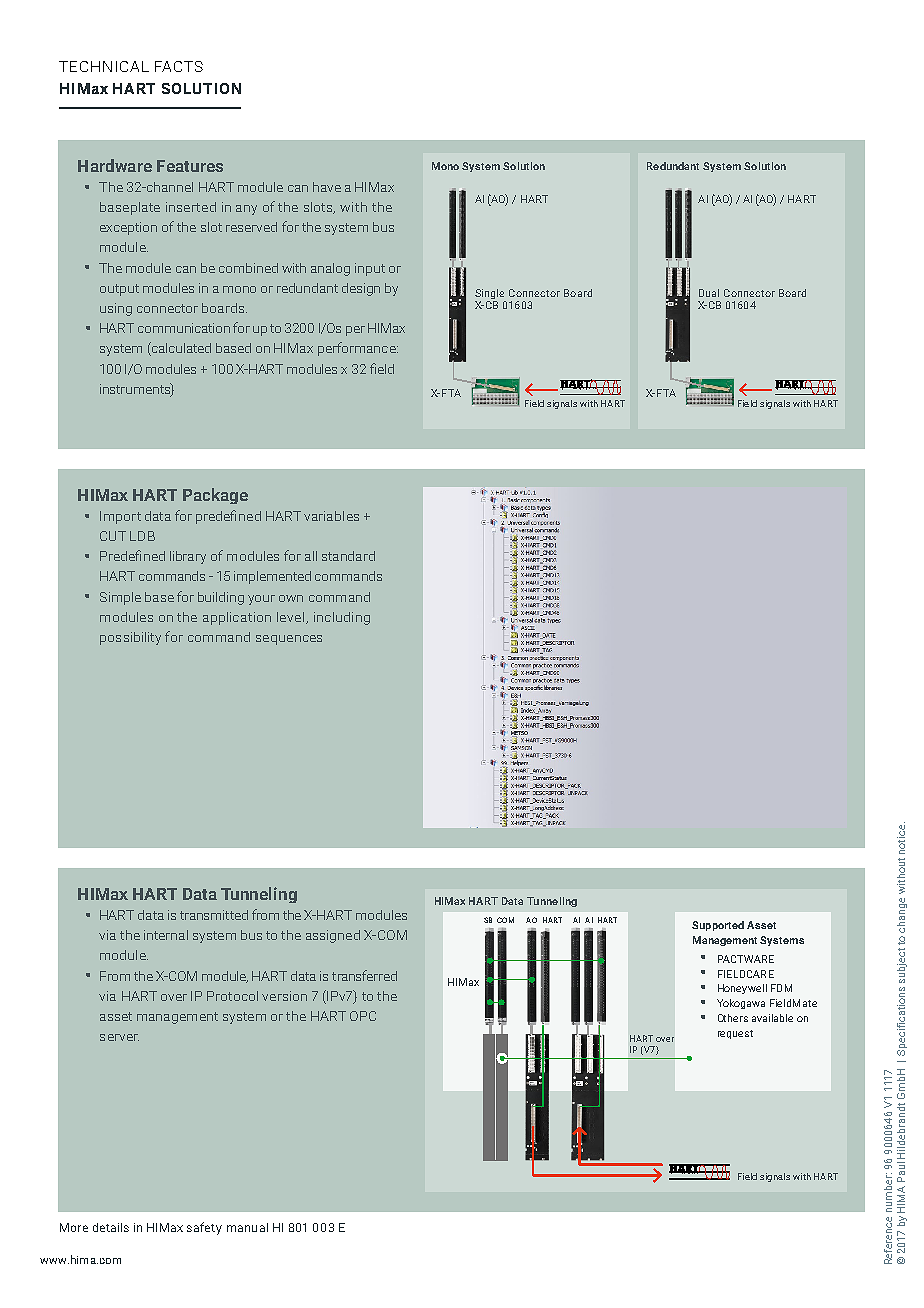 The width and height of the screenshot is (924, 1308). I want to click on performance, so click(358, 349).
